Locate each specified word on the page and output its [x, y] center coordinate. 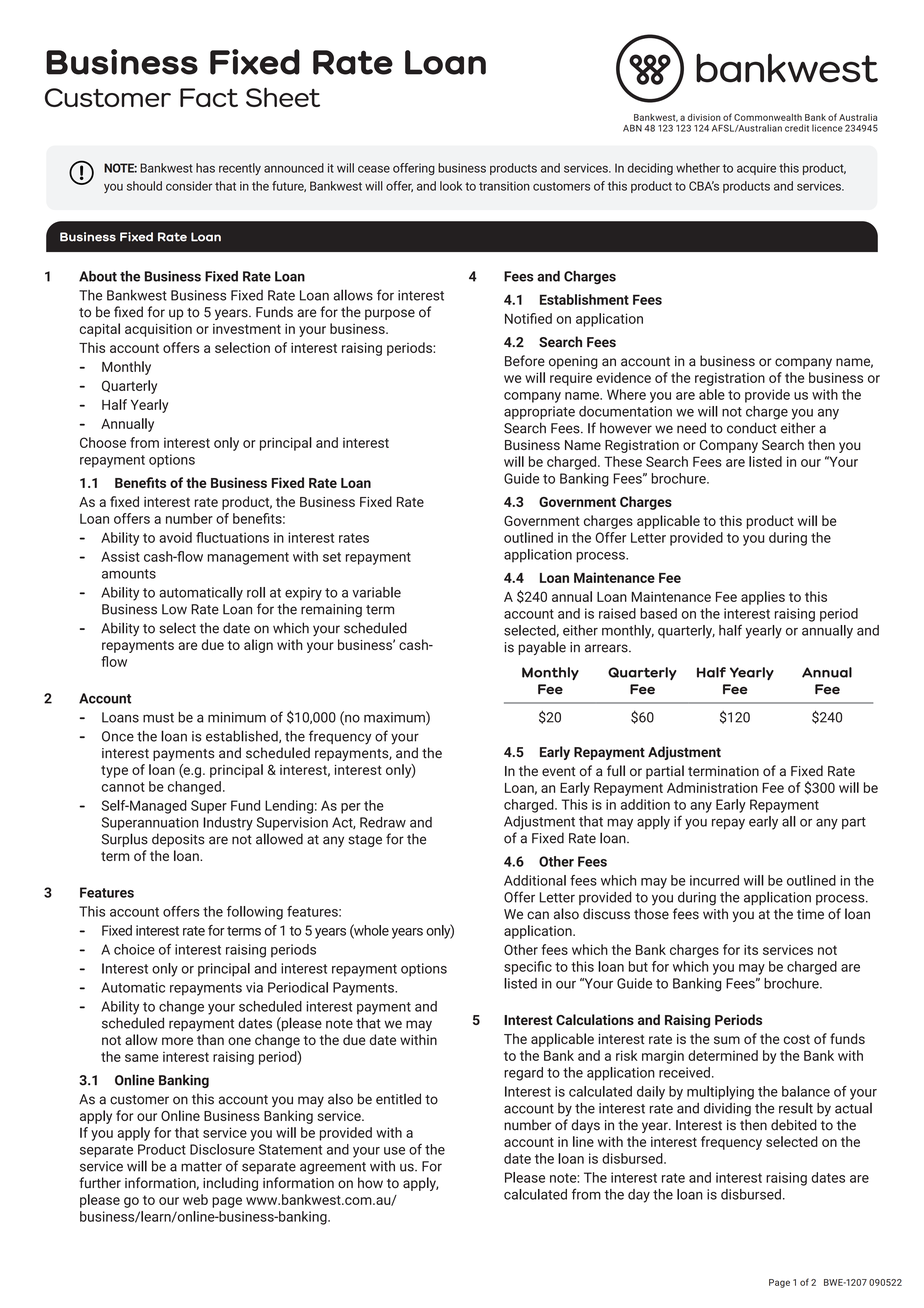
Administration [712, 787]
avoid [175, 537]
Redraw [383, 822]
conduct [752, 428]
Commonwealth [768, 117]
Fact [209, 97]
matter [201, 1167]
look [451, 186]
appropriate [539, 413]
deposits [178, 840]
